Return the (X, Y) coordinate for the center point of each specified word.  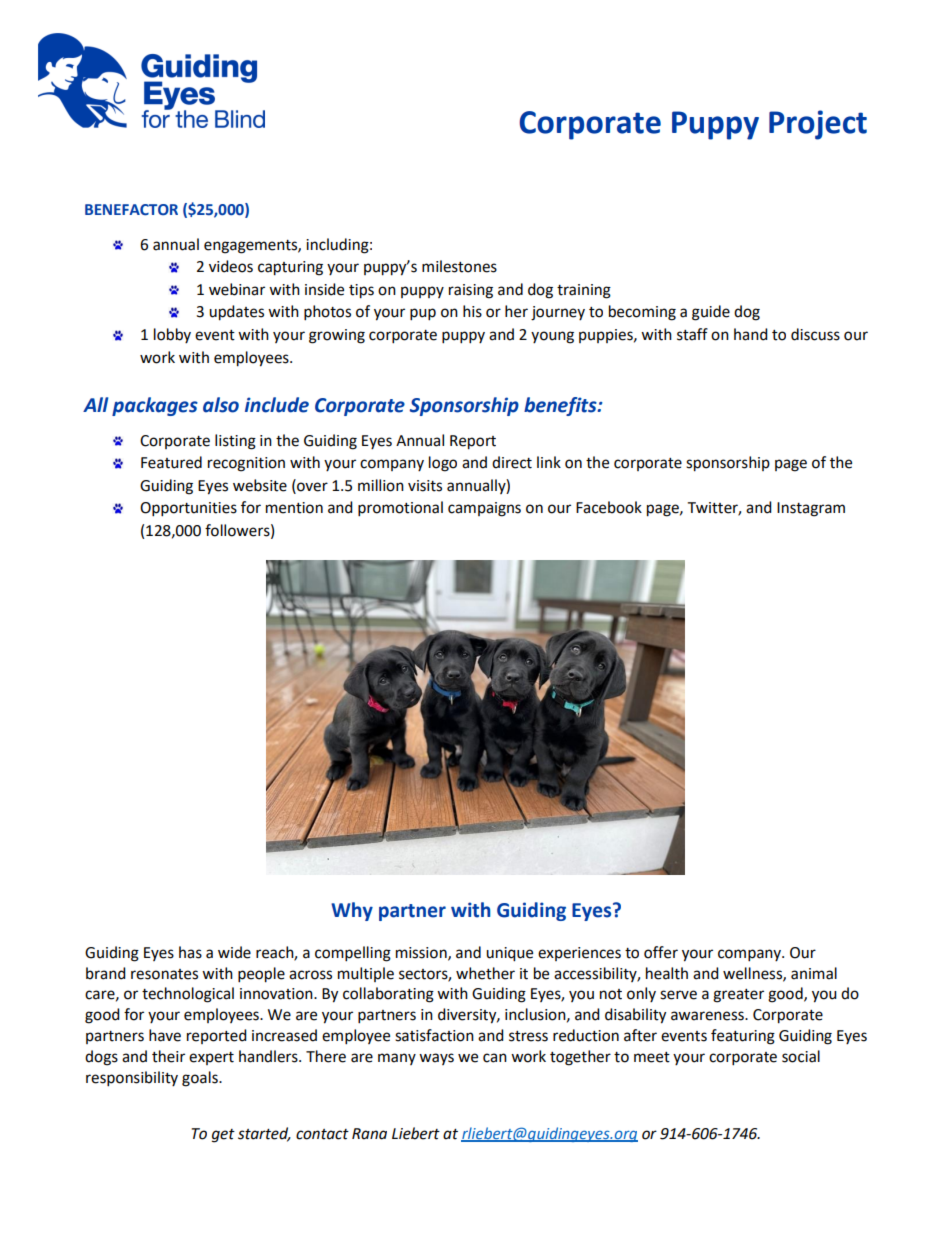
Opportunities (188, 509)
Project (818, 125)
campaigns (484, 509)
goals (201, 1079)
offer (661, 952)
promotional (400, 509)
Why (352, 911)
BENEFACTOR (131, 210)
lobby (172, 335)
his (472, 311)
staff (692, 334)
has (190, 952)
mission (422, 953)
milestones (459, 266)
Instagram (811, 509)
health (667, 973)
